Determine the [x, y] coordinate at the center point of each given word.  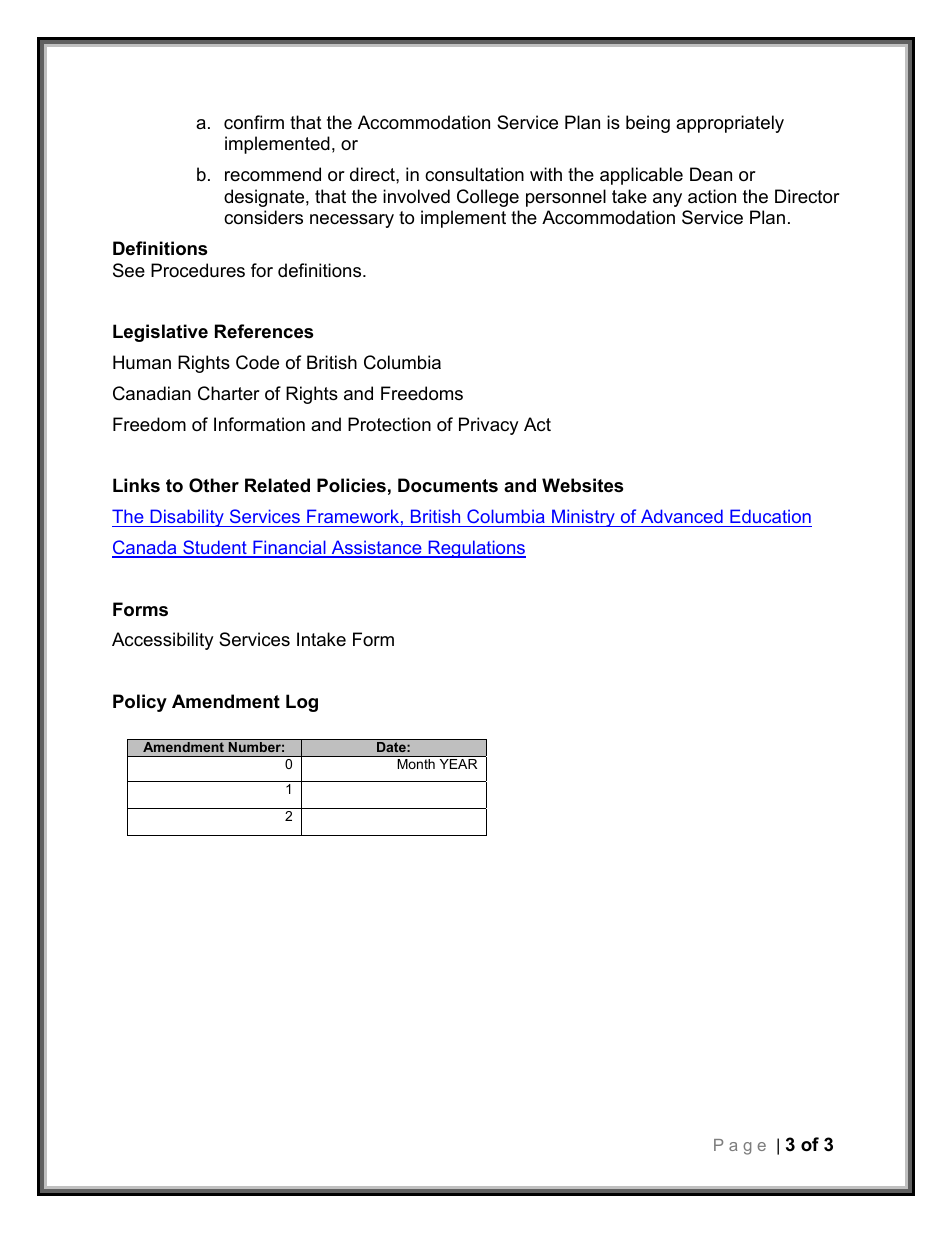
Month [416, 764]
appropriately [730, 124]
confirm [254, 122]
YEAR [458, 764]
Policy [140, 703]
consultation [474, 174]
